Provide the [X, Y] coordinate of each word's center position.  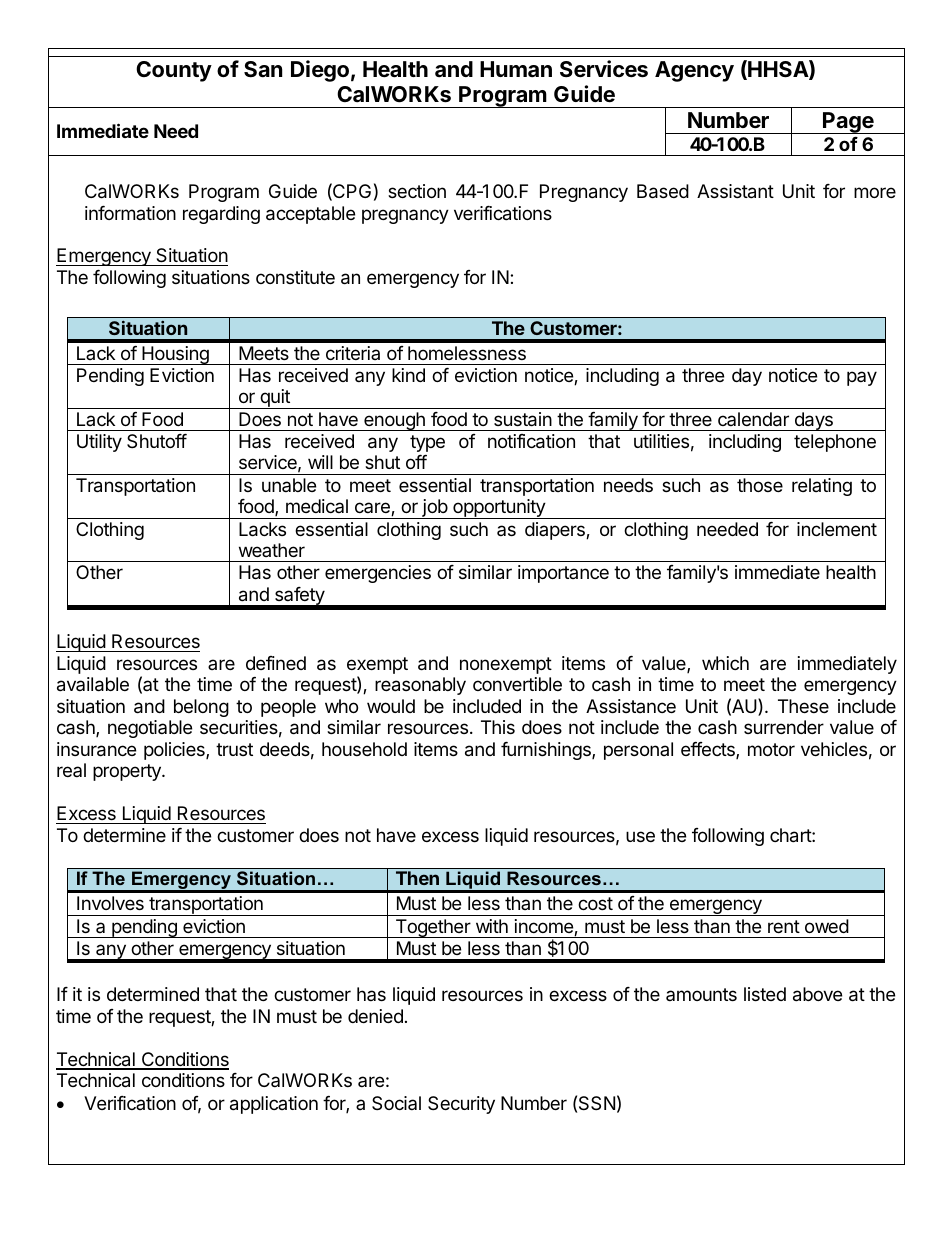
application [274, 1105]
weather [272, 550]
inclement [837, 529]
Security [461, 1105]
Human [516, 69]
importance [563, 574]
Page [848, 123]
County [174, 71]
